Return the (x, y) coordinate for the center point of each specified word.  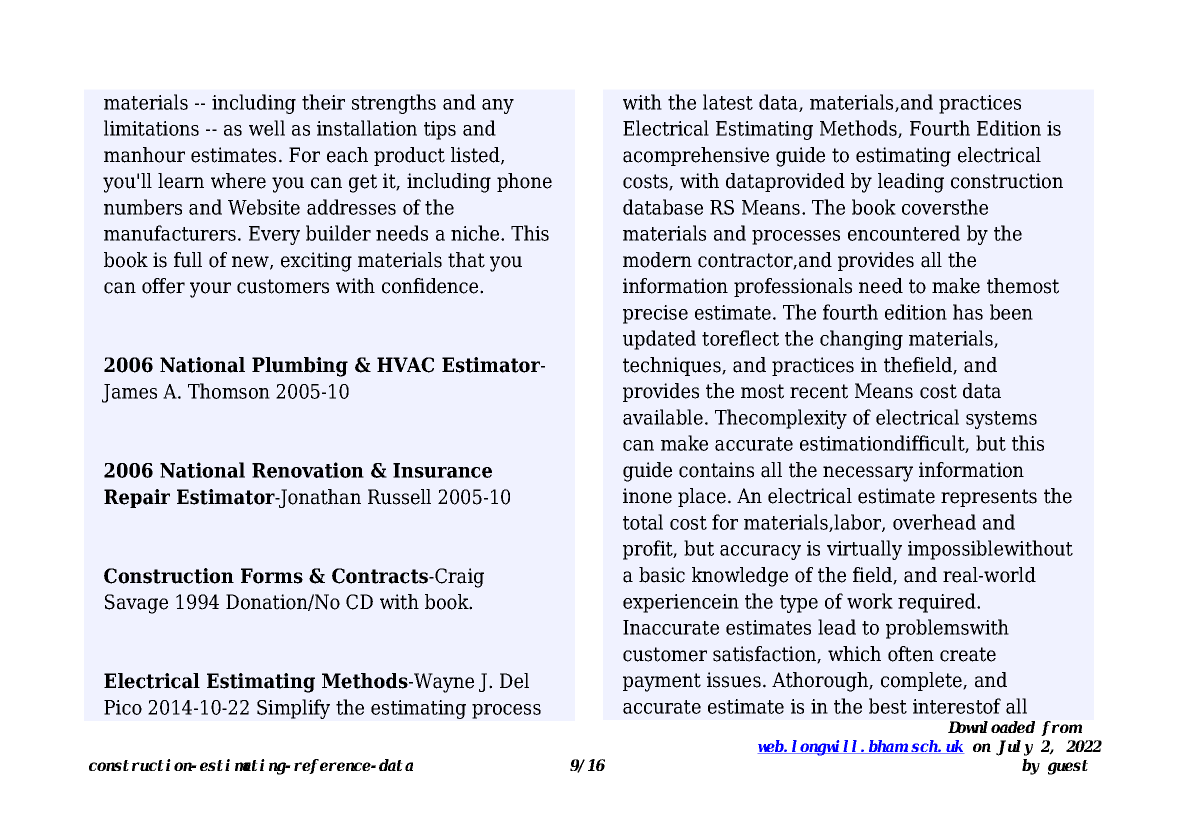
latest (728, 102)
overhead (934, 522)
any (498, 106)
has (968, 312)
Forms (272, 576)
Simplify (293, 709)
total (643, 522)
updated (659, 340)
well (267, 128)
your (210, 290)
